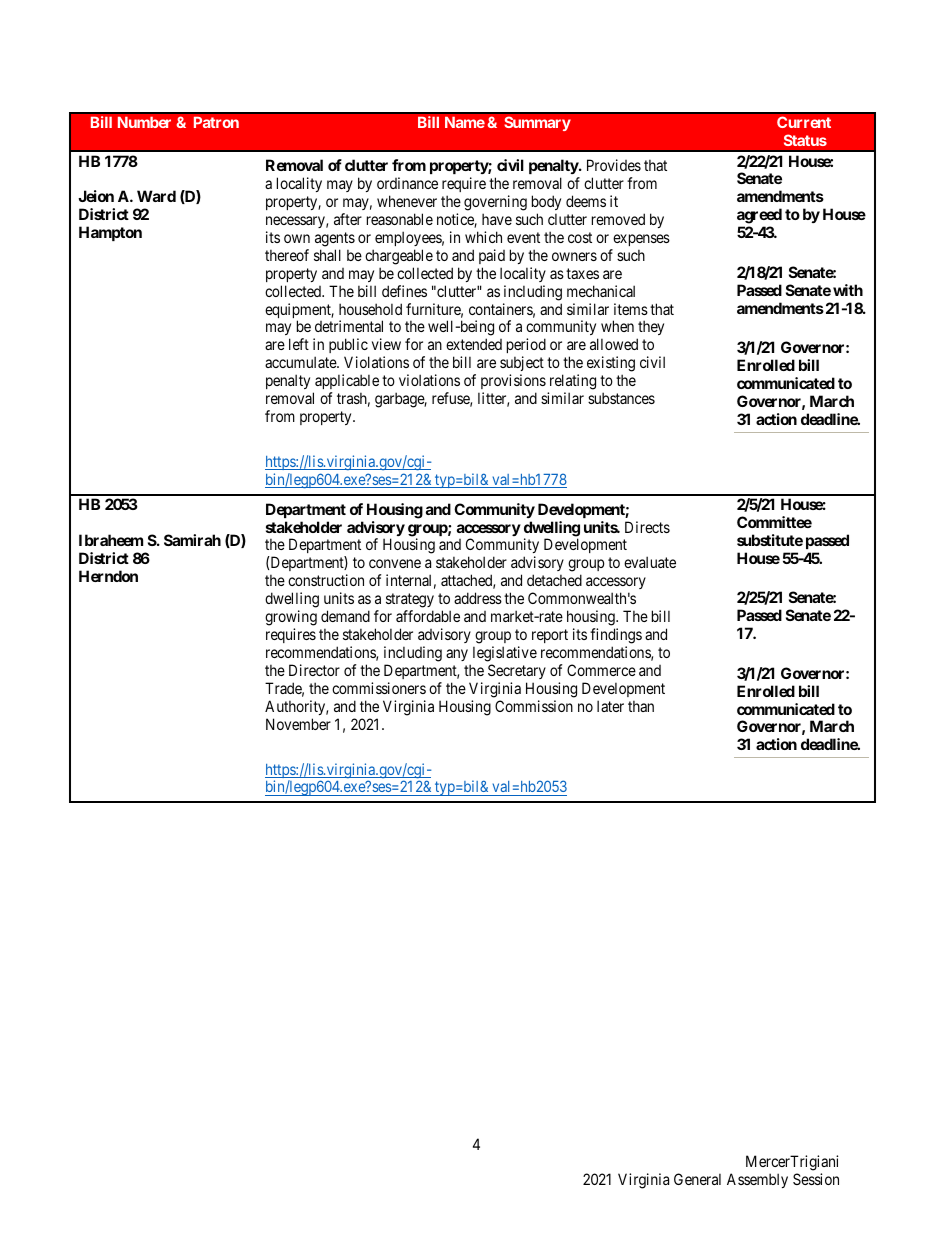  What do you see at coordinates (641, 706) in the document?
I see `than` at bounding box center [641, 706].
